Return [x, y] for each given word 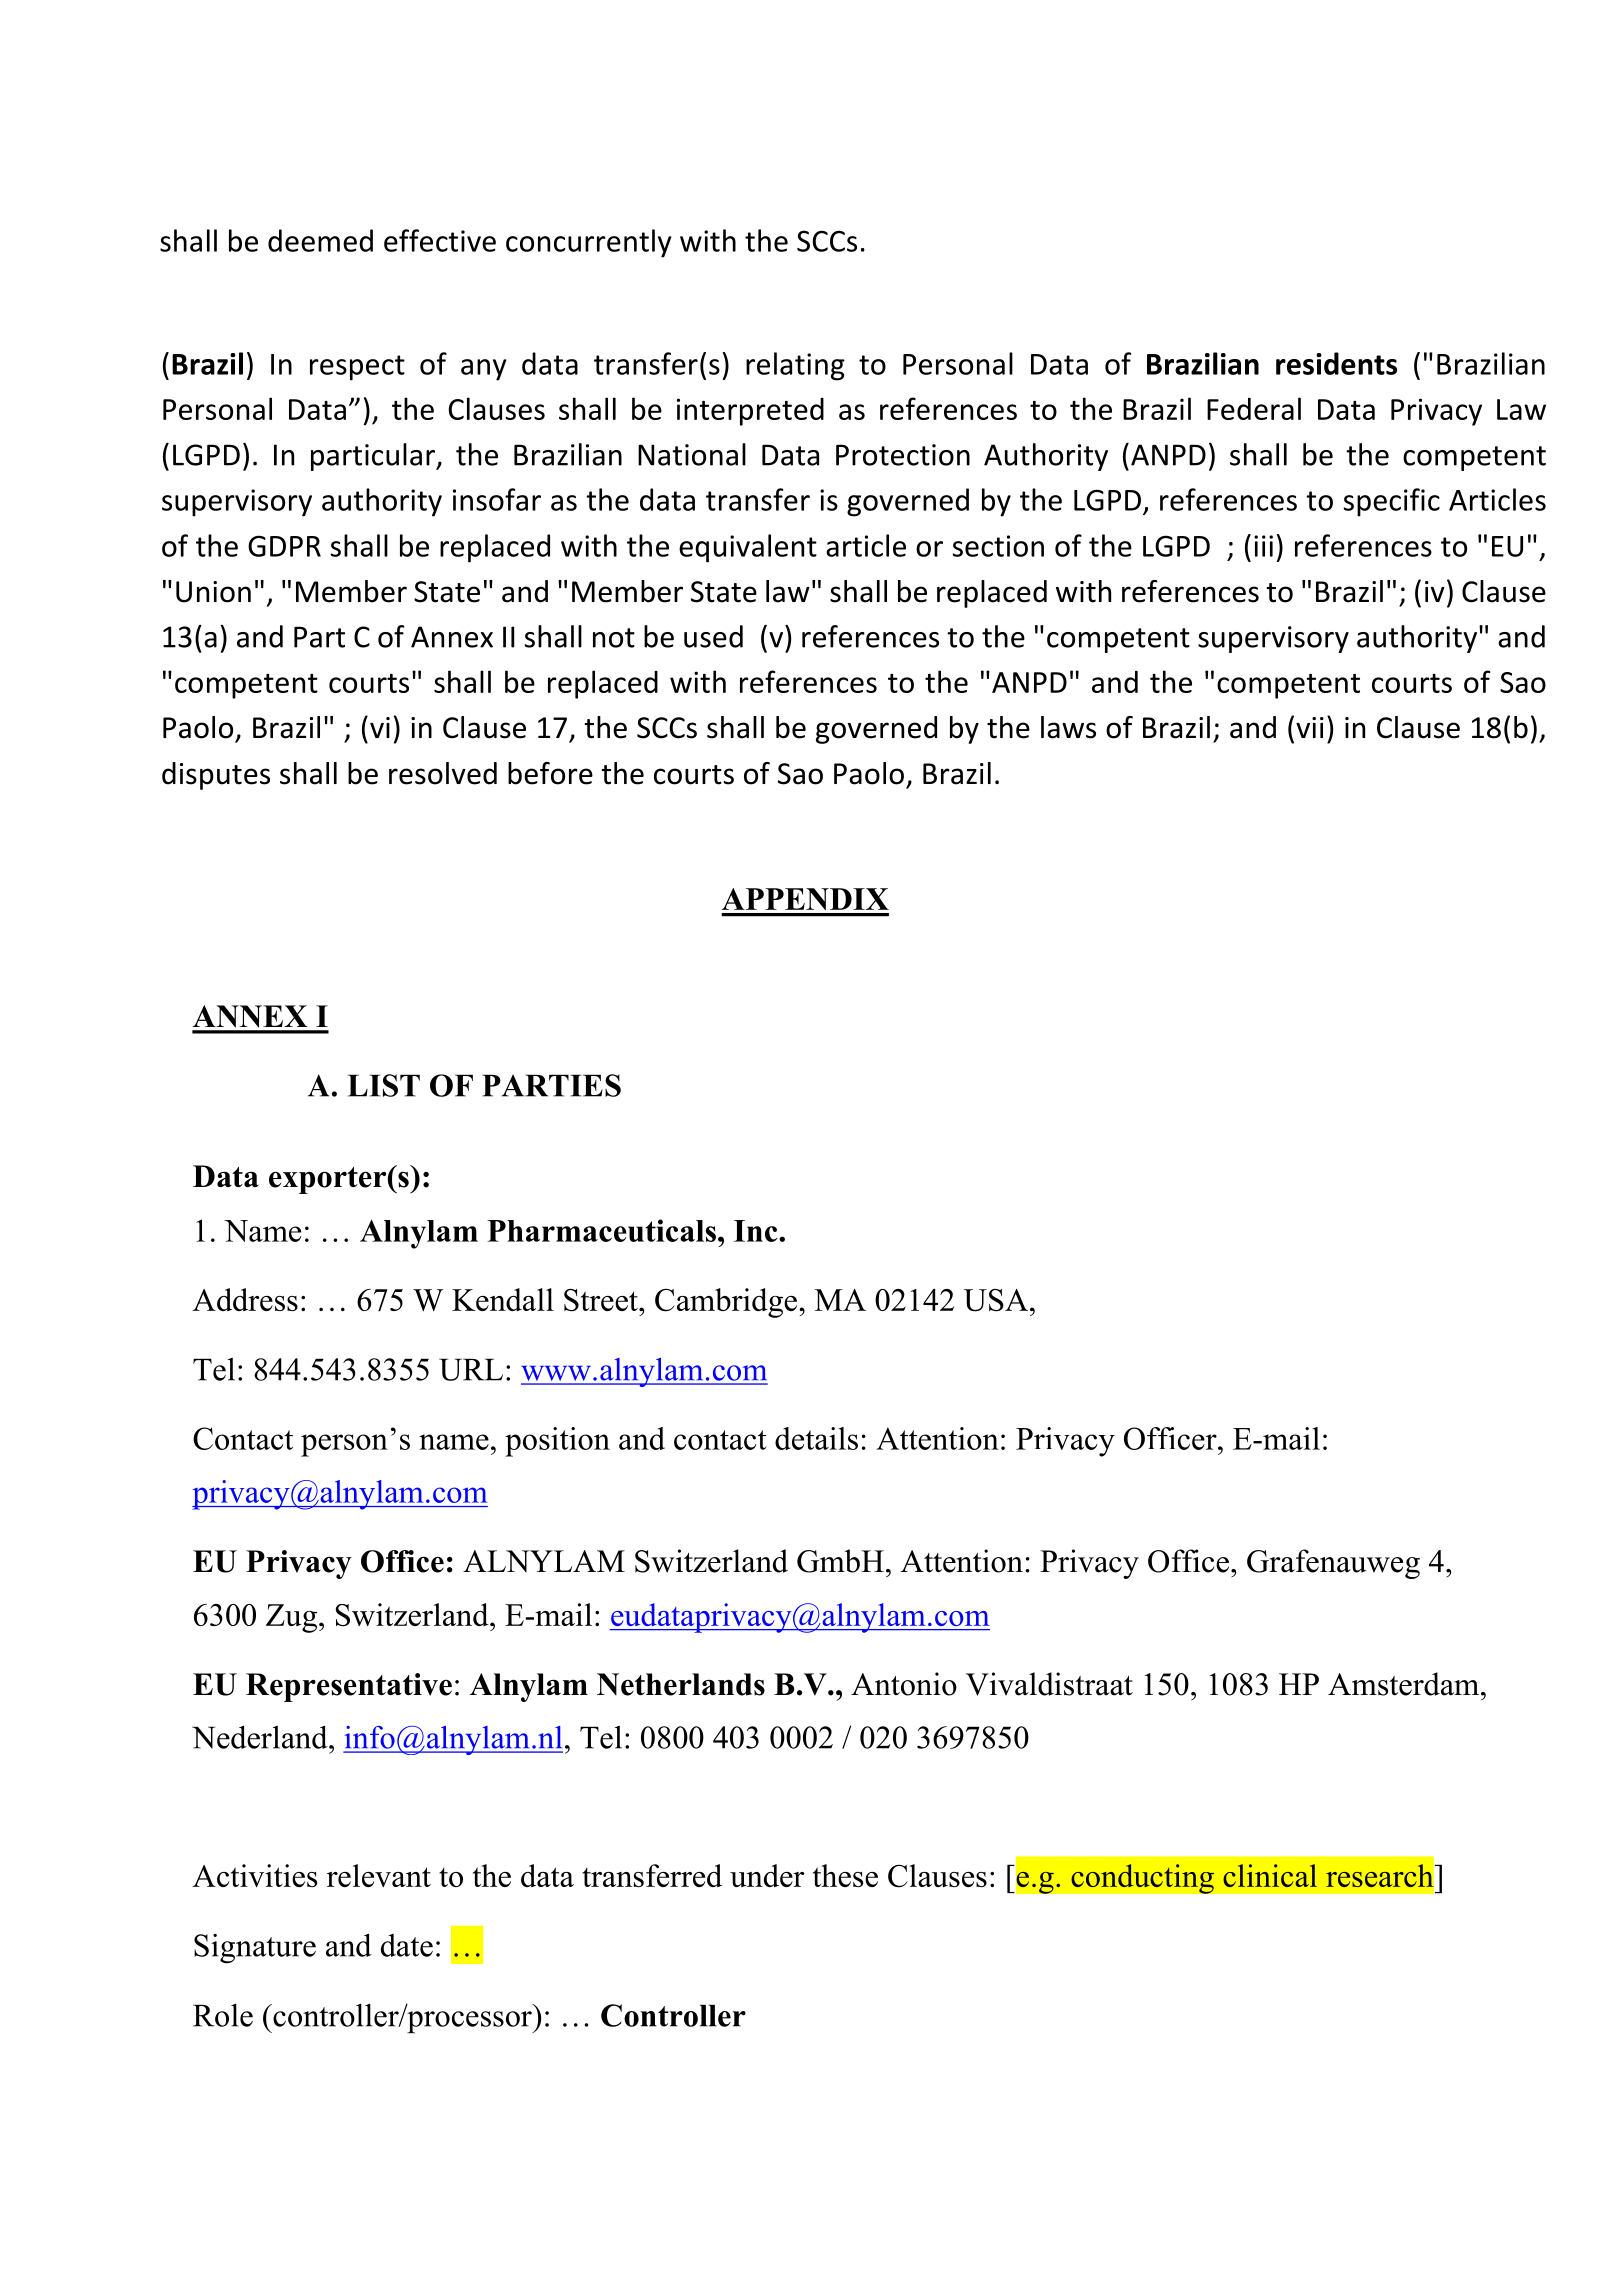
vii [1310, 727]
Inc [757, 1231]
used [713, 636]
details [816, 1438]
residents [1336, 363]
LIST [384, 1085]
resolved [443, 773]
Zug [291, 1618]
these [845, 1875]
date [407, 1945]
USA [996, 1300]
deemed [320, 240]
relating [795, 366]
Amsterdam [1405, 1684]
